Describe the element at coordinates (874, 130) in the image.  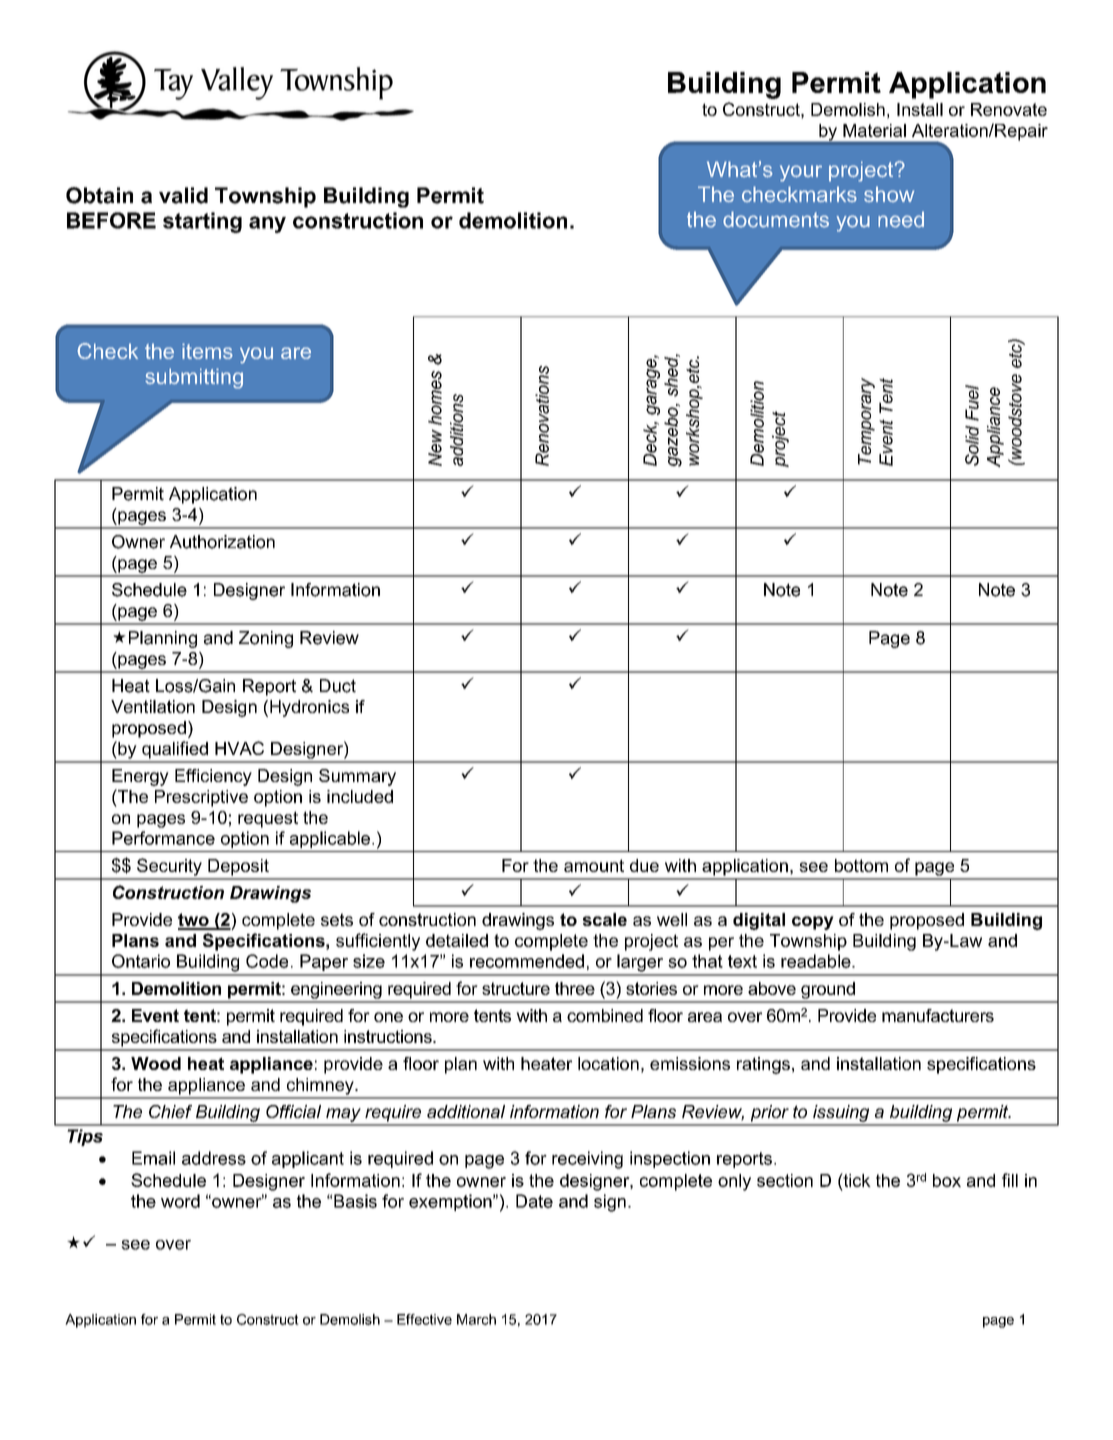
I see `Material` at that location.
